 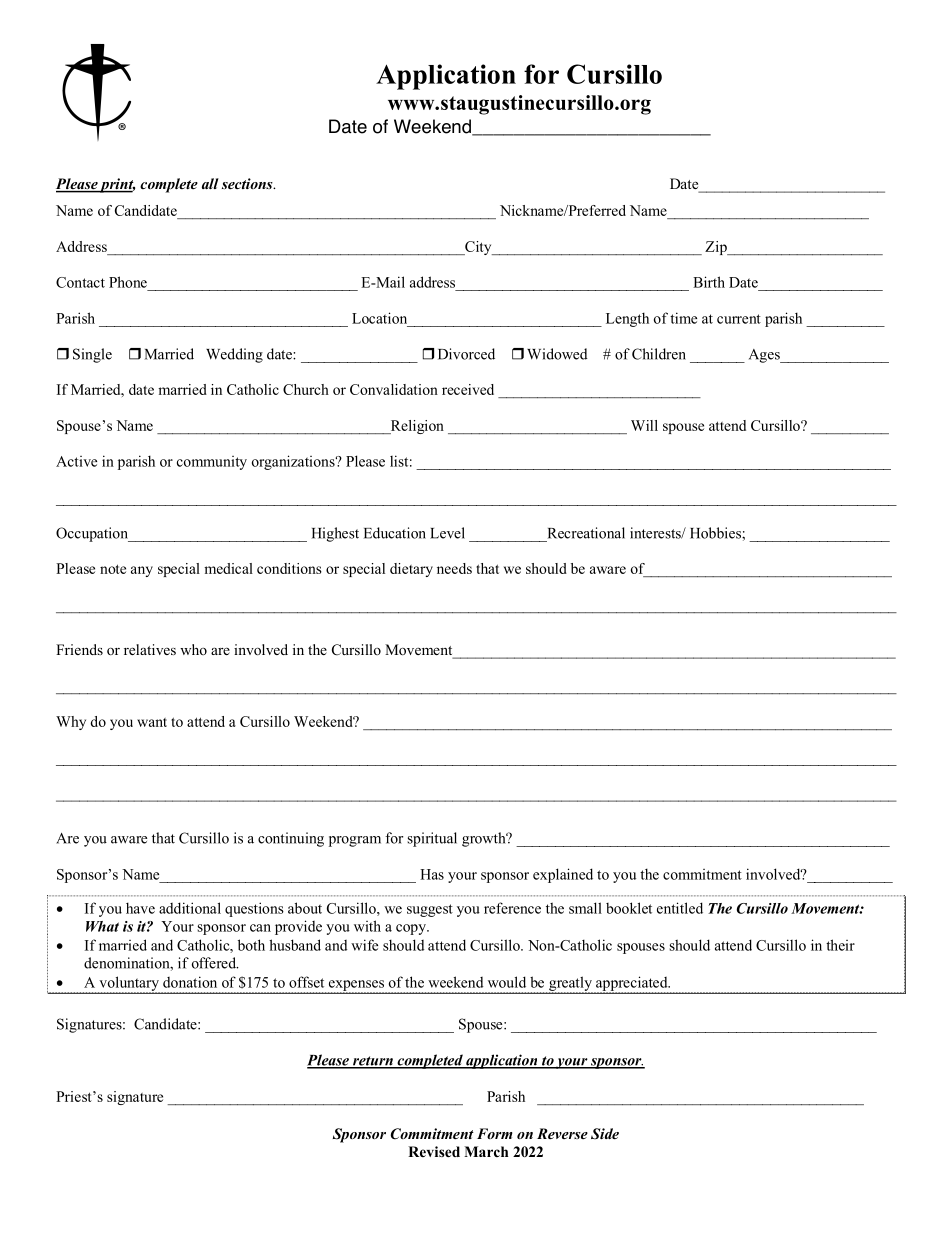 I want to click on voluntary, so click(x=129, y=984).
